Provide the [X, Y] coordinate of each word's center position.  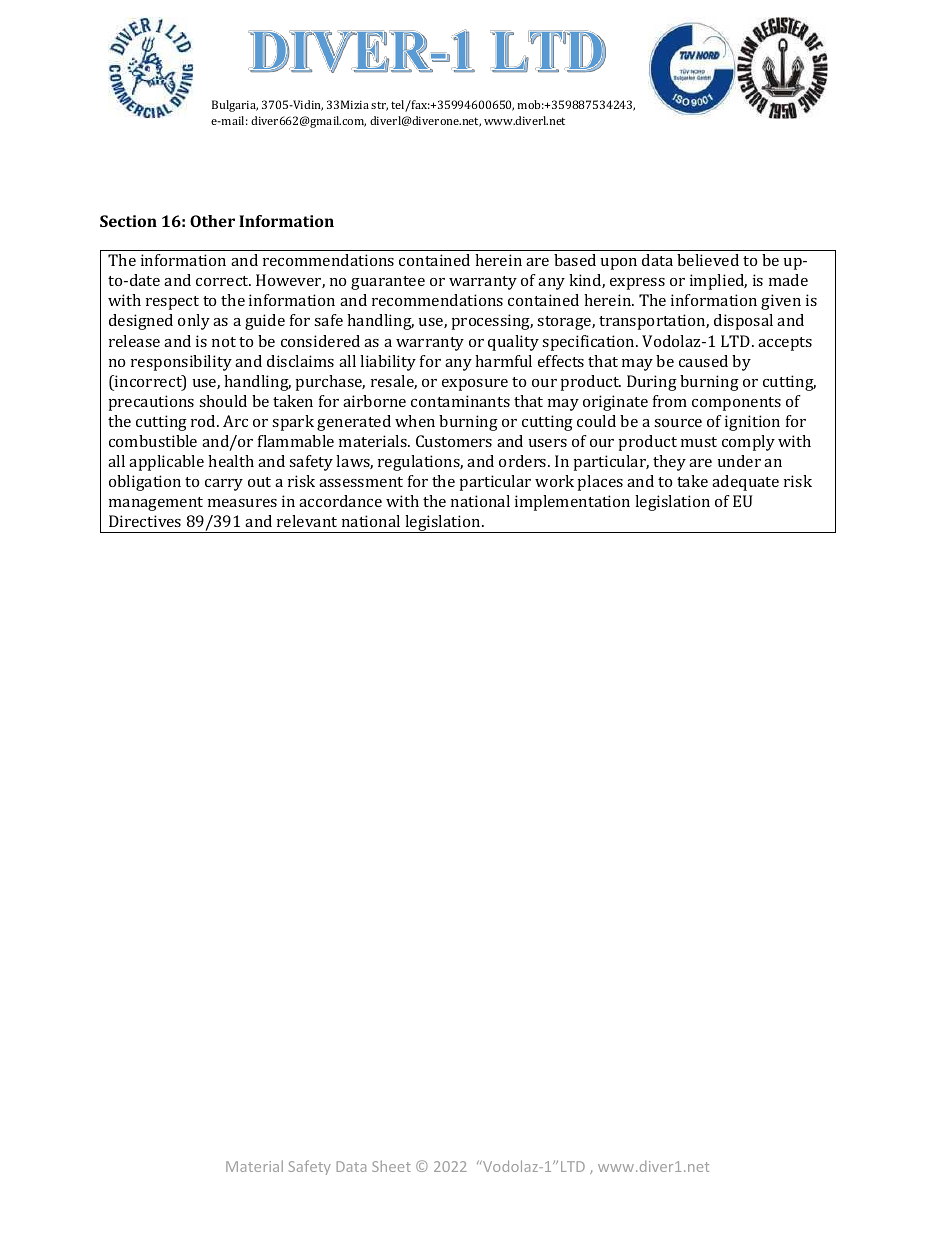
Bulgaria [235, 106]
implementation [572, 503]
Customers [454, 441]
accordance [340, 501]
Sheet [391, 1166]
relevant [307, 521]
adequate [745, 483]
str [379, 106]
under [739, 461]
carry [224, 485]
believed [708, 260]
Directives [145, 521]
